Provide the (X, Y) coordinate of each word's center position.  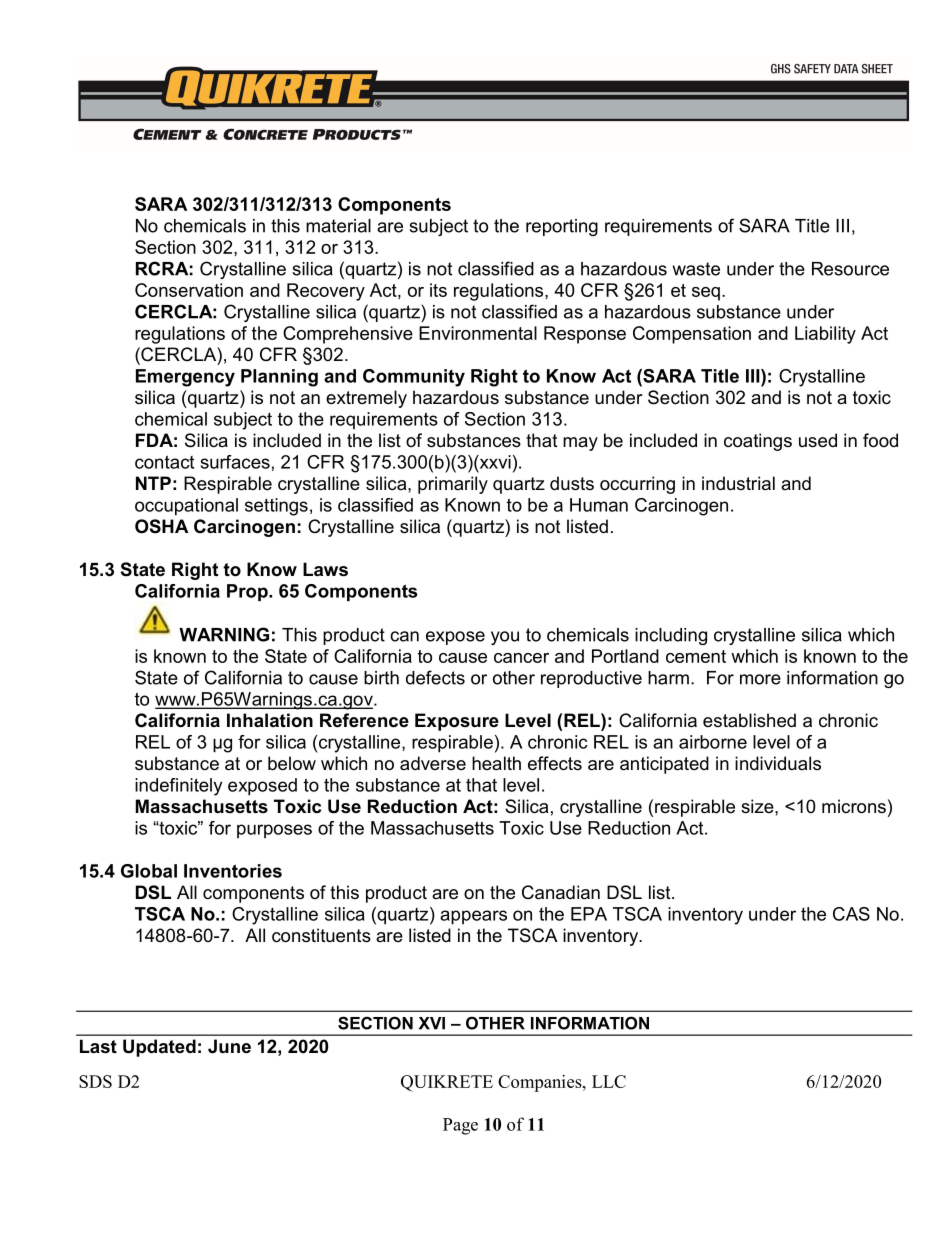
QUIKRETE (447, 1083)
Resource (850, 269)
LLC (609, 1081)
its (438, 290)
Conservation (189, 290)
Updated (159, 1048)
